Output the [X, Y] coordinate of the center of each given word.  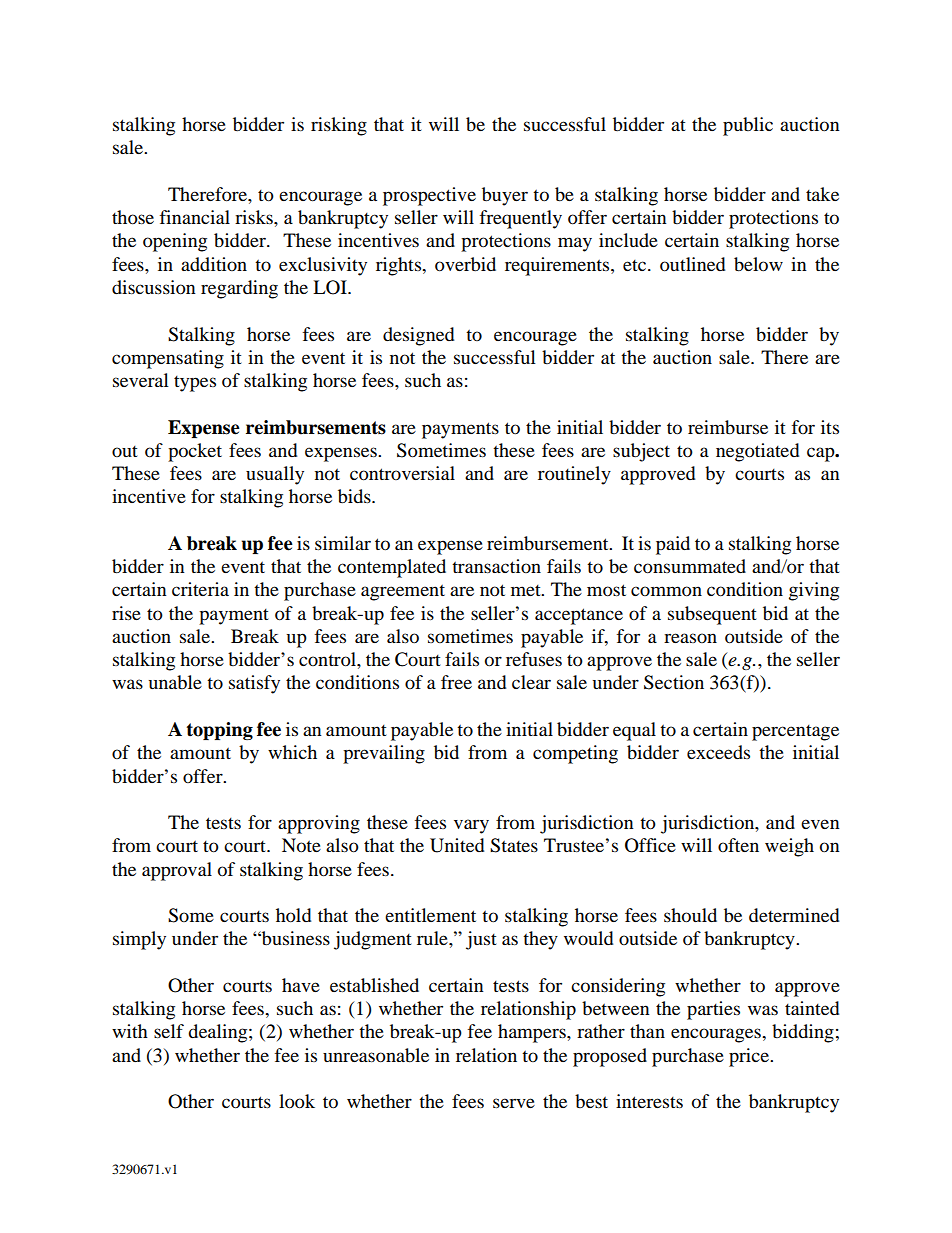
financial [195, 217]
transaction [496, 566]
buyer [505, 196]
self [169, 1031]
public [748, 126]
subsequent [712, 615]
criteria [200, 589]
